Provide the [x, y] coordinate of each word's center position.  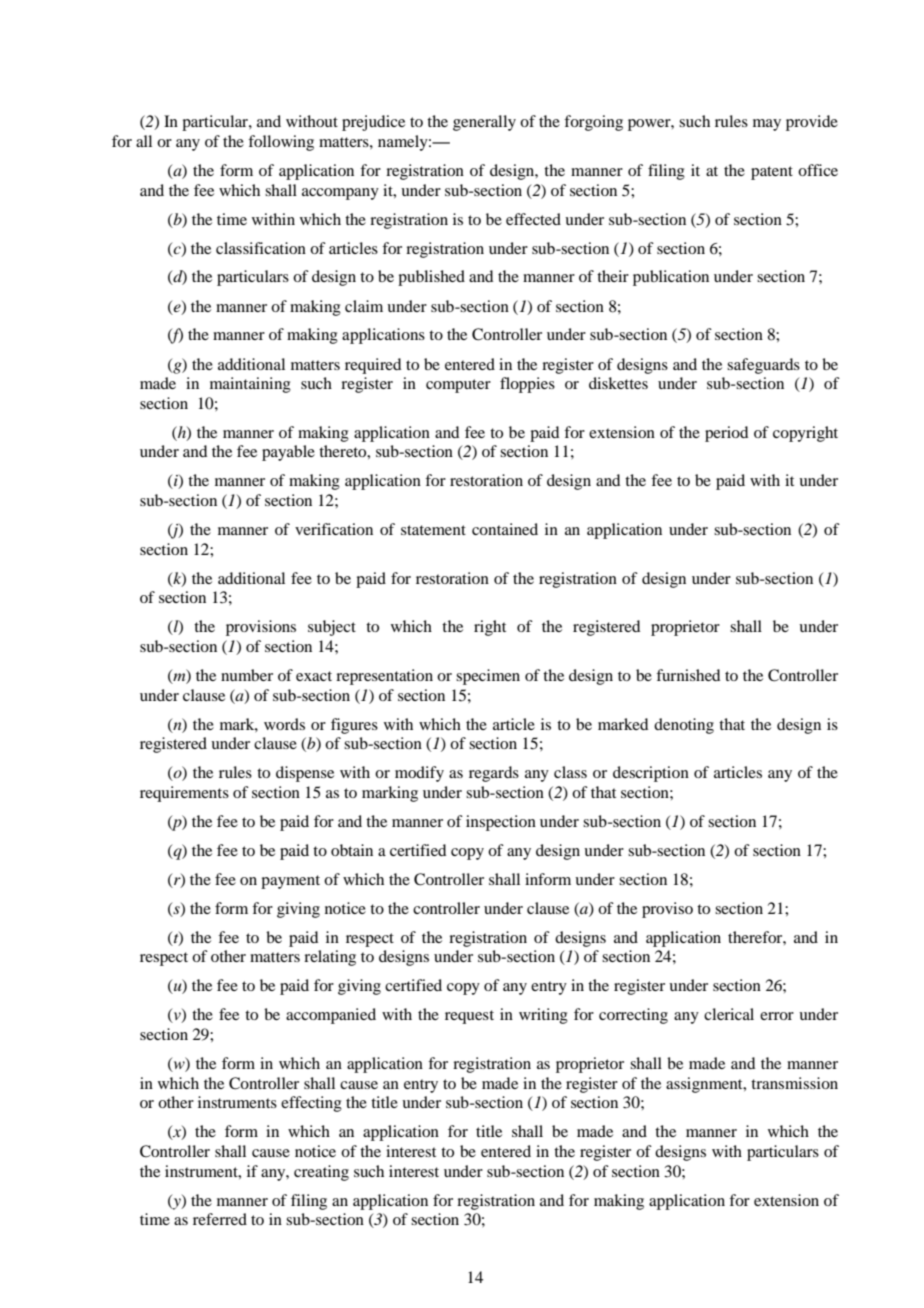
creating [321, 1173]
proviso [667, 910]
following [281, 143]
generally [484, 123]
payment [290, 882]
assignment [705, 1085]
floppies [527, 385]
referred [220, 1219]
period [726, 434]
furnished [688, 675]
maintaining [250, 385]
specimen [488, 677]
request [469, 1017]
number [247, 675]
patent [772, 173]
